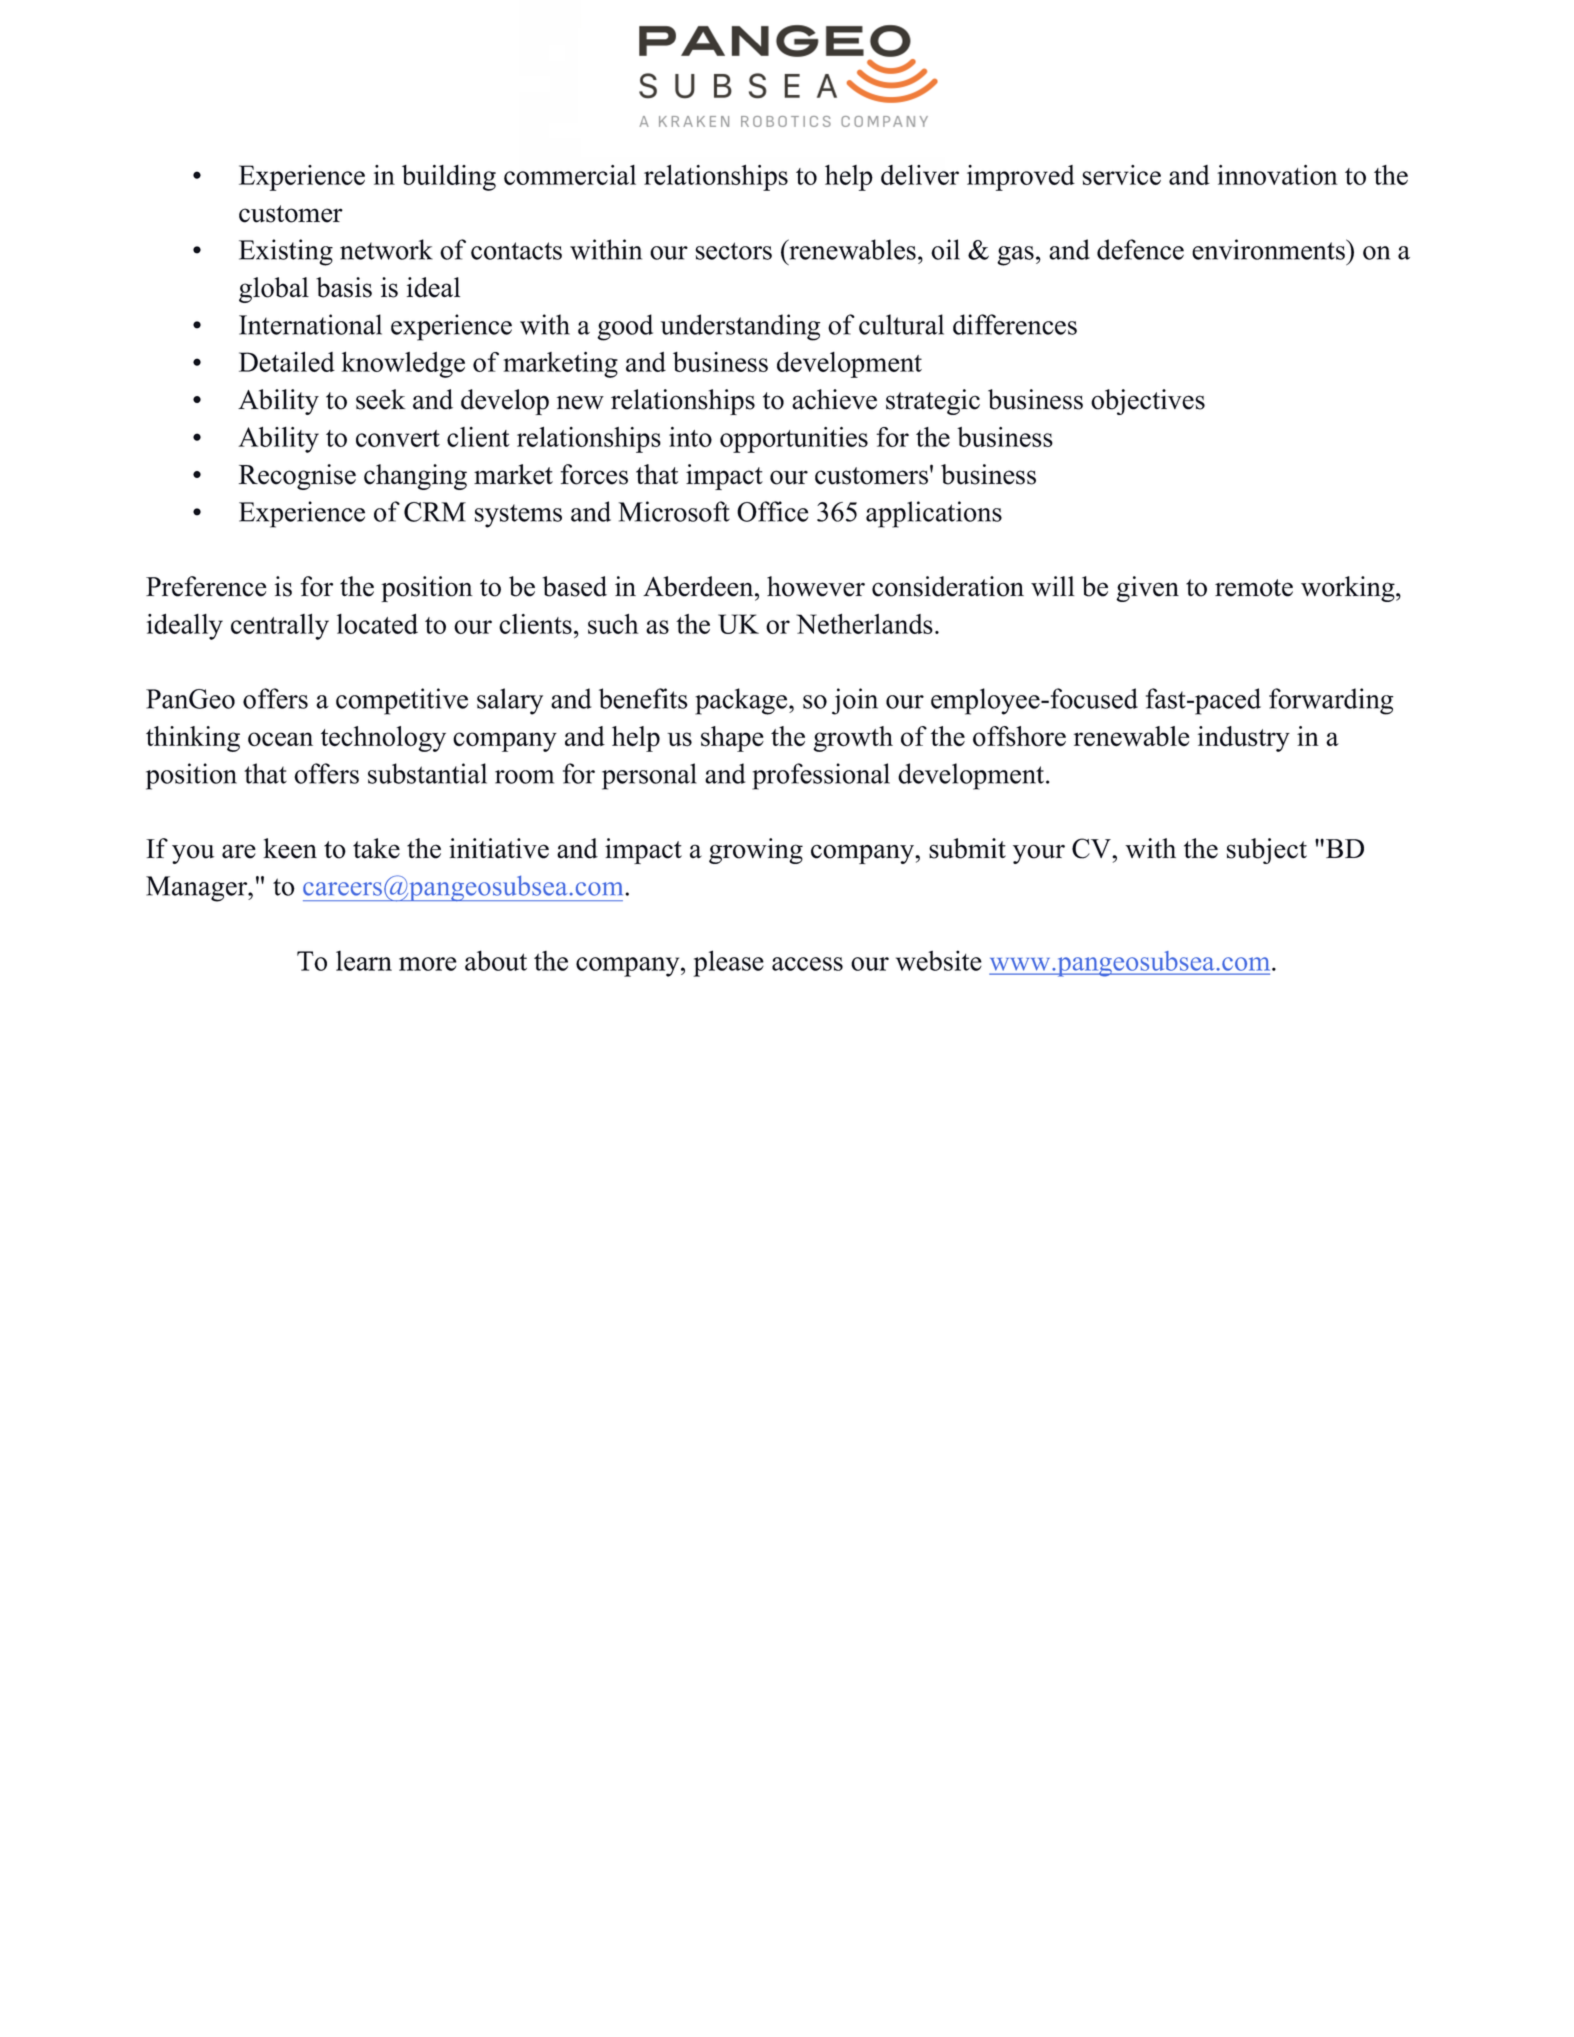 The width and height of the page is (1574, 2037). I want to click on learn, so click(364, 960).
